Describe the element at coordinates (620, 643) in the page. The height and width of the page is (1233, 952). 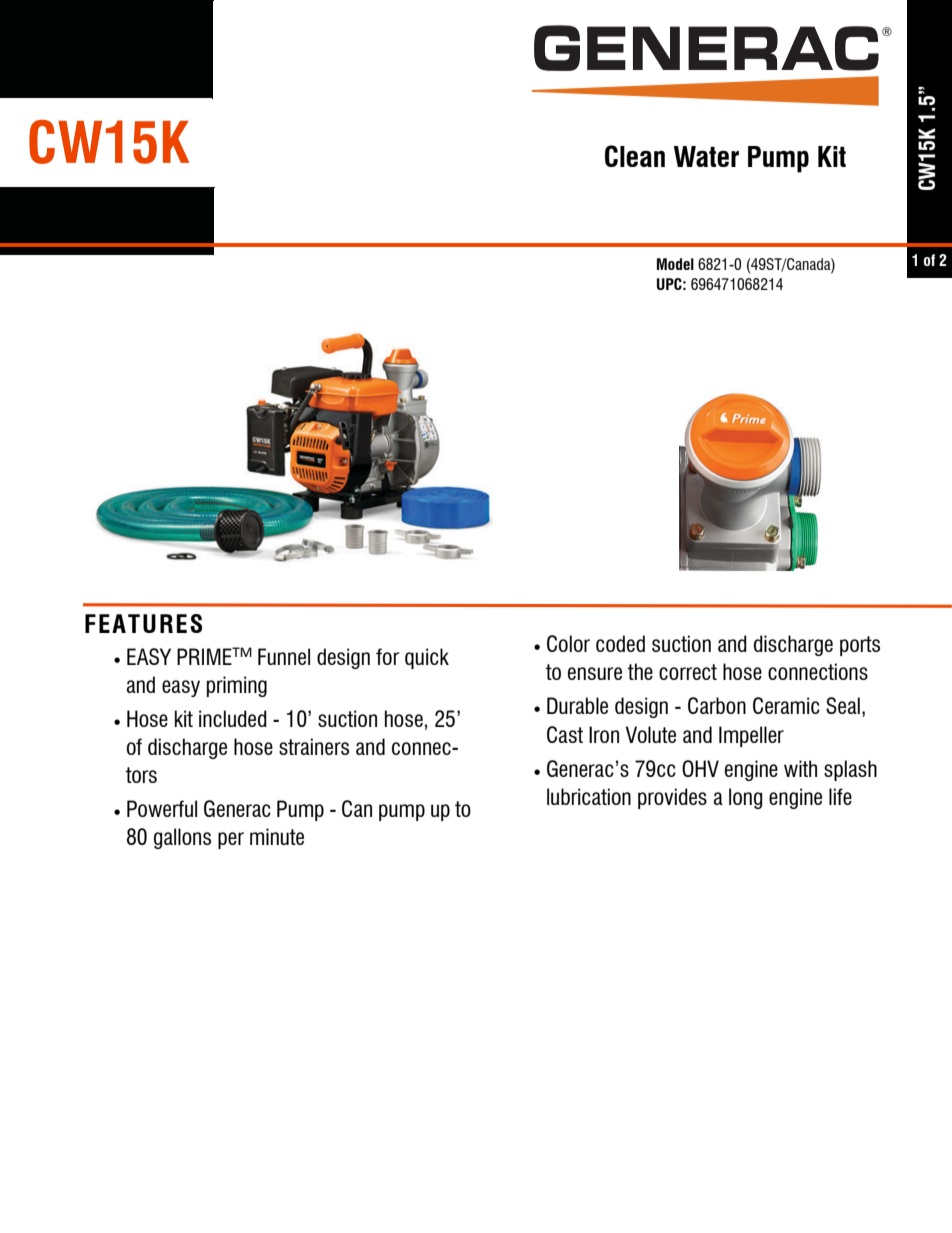
I see `coded` at that location.
